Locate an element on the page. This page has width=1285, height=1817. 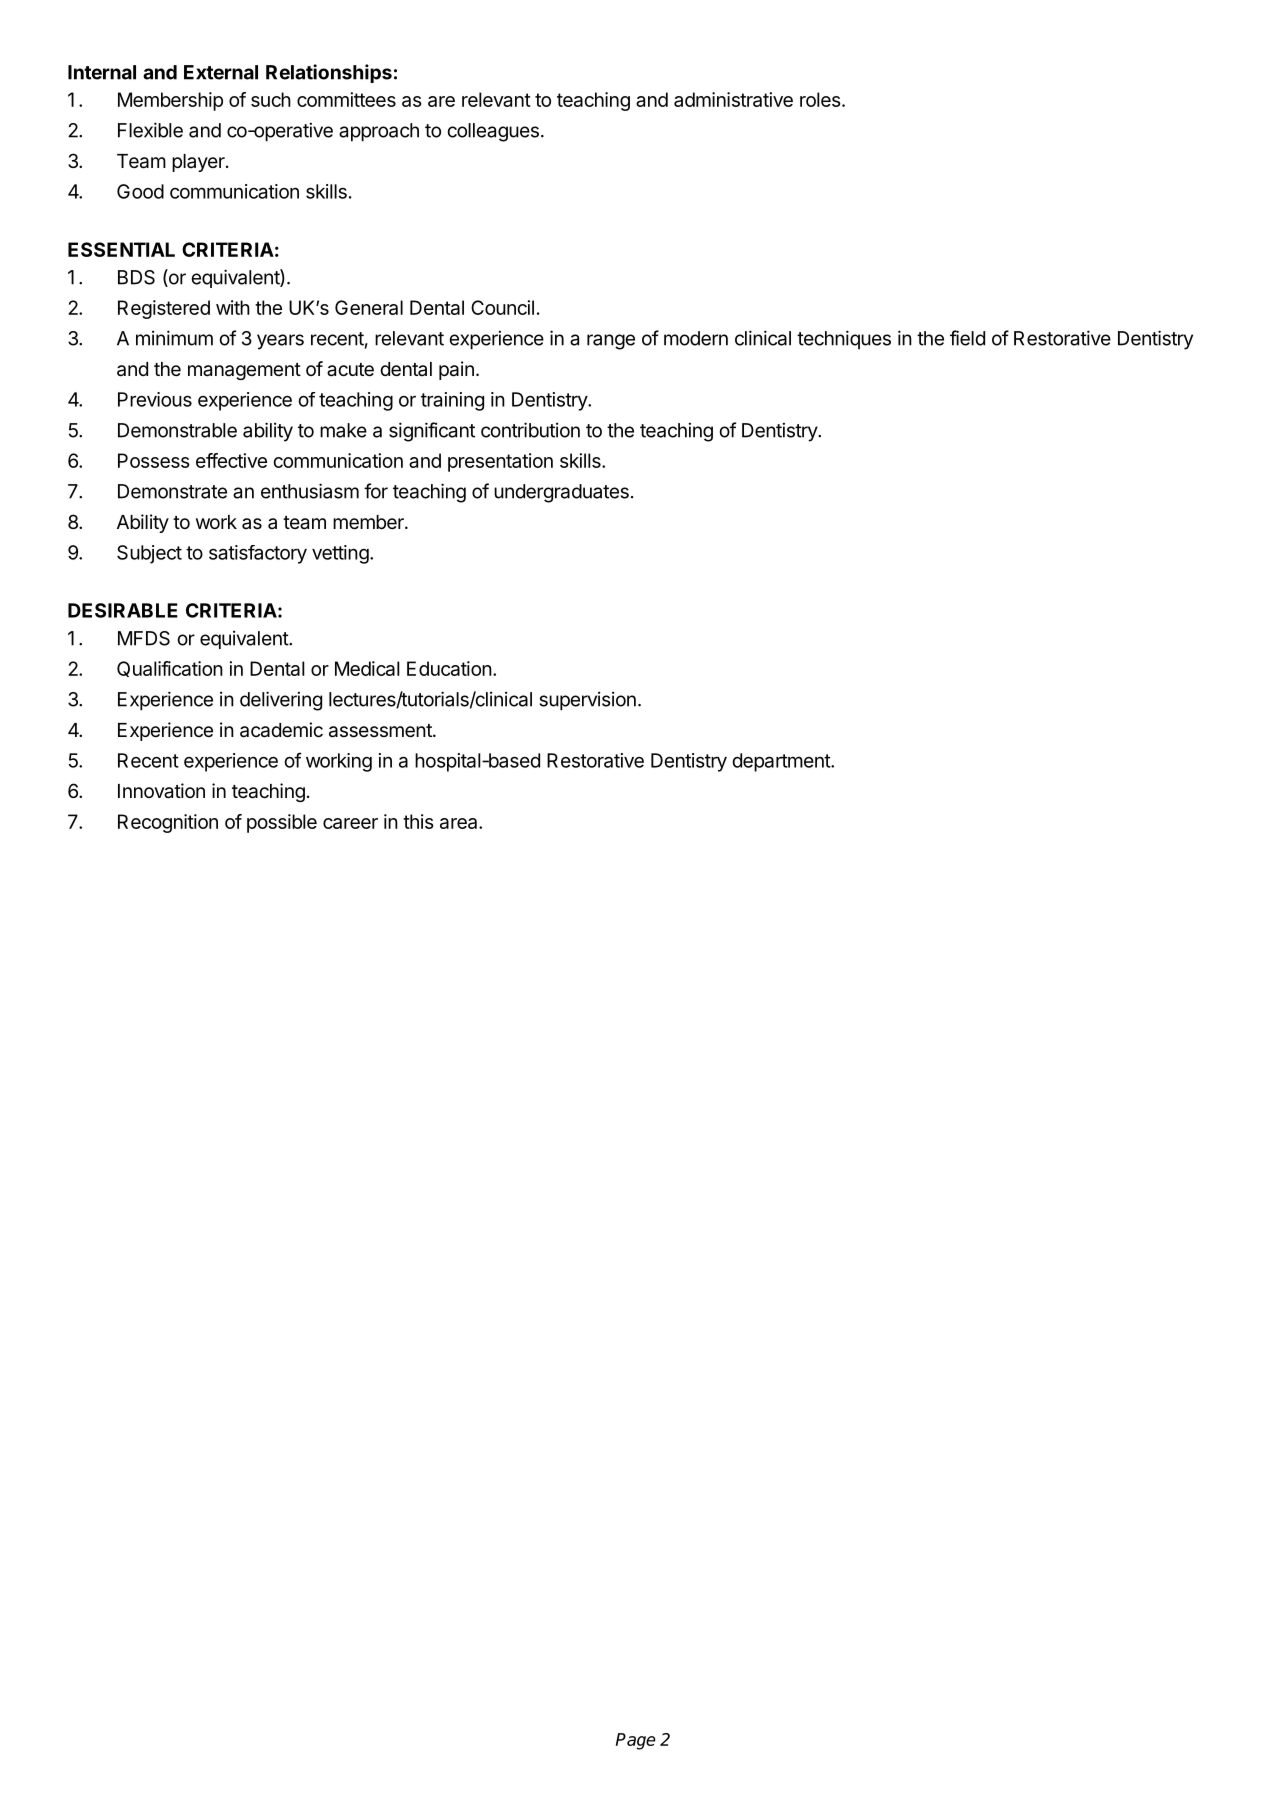
area is located at coordinates (460, 823).
